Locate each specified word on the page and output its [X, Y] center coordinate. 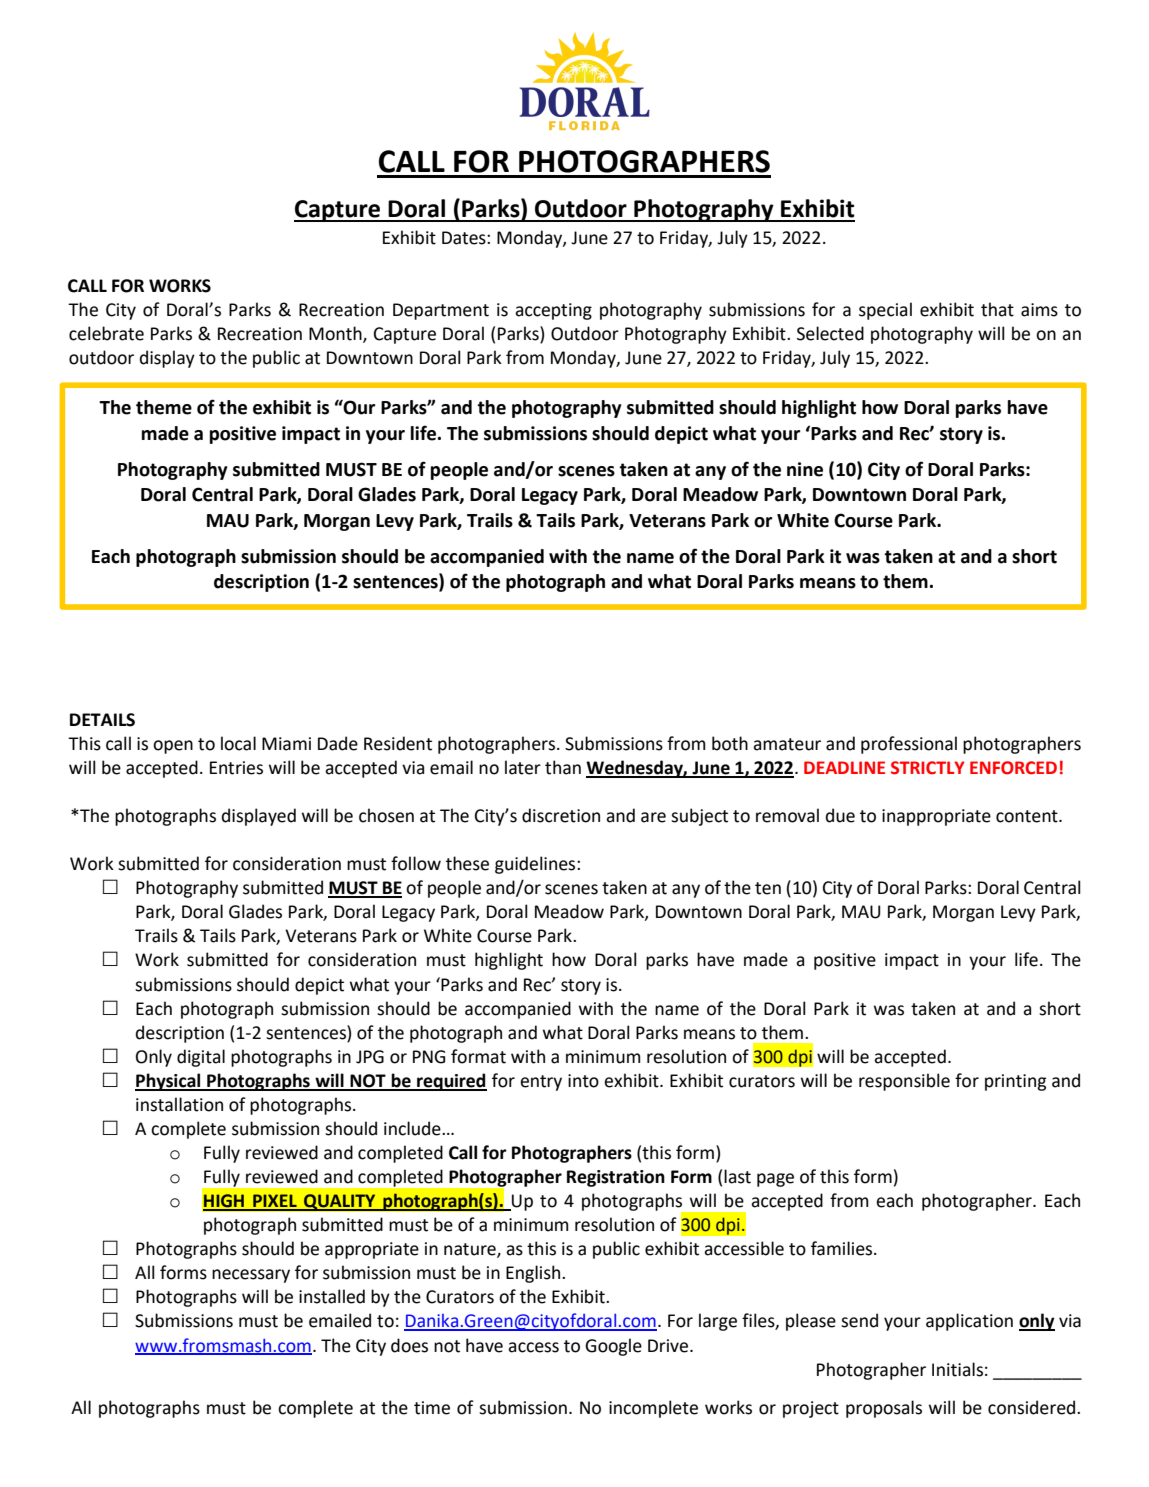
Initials [957, 1369]
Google [613, 1347]
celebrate [106, 333]
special [885, 311]
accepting [553, 311]
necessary [251, 1276]
